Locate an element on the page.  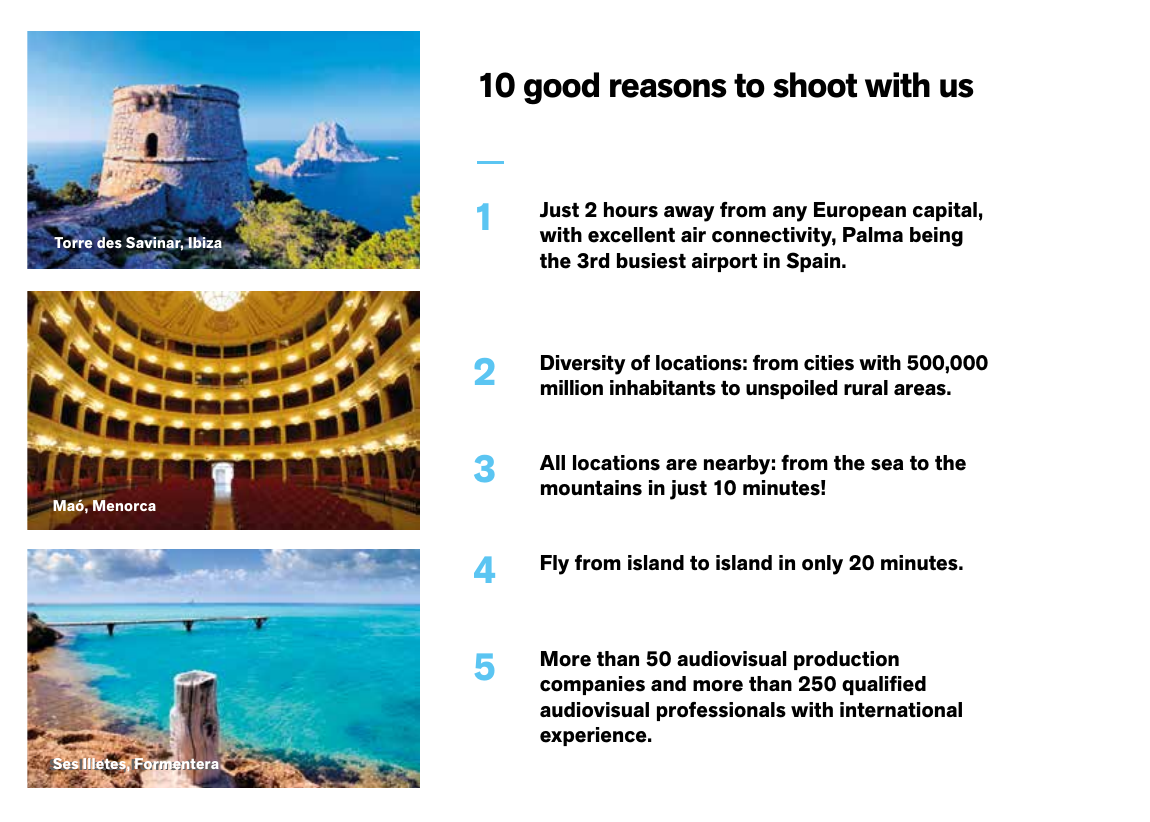
busiest is located at coordinates (651, 261).
